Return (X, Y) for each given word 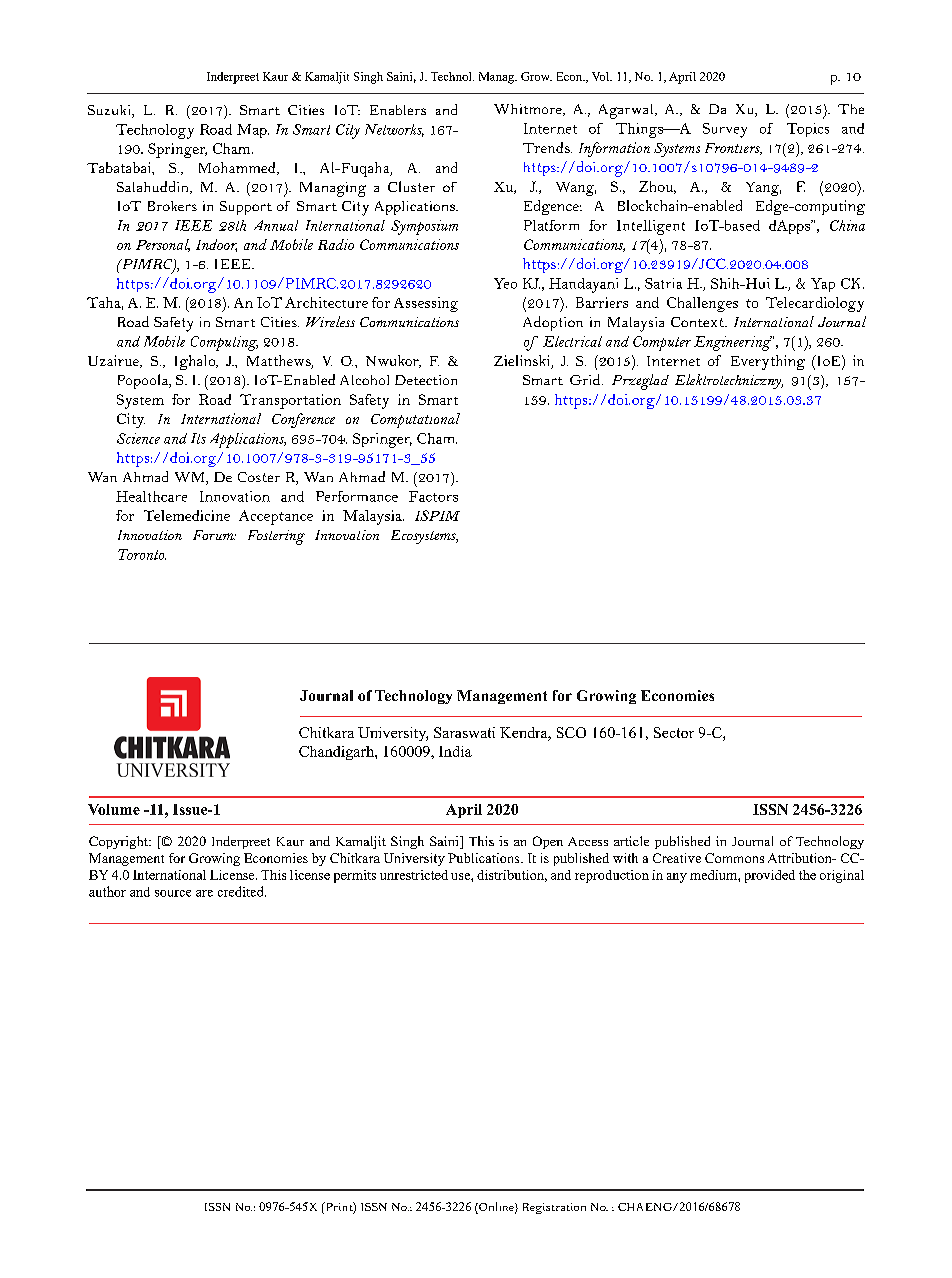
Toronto (142, 554)
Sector (674, 732)
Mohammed (238, 168)
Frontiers (733, 149)
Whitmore (529, 110)
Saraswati (464, 732)
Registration (554, 1208)
